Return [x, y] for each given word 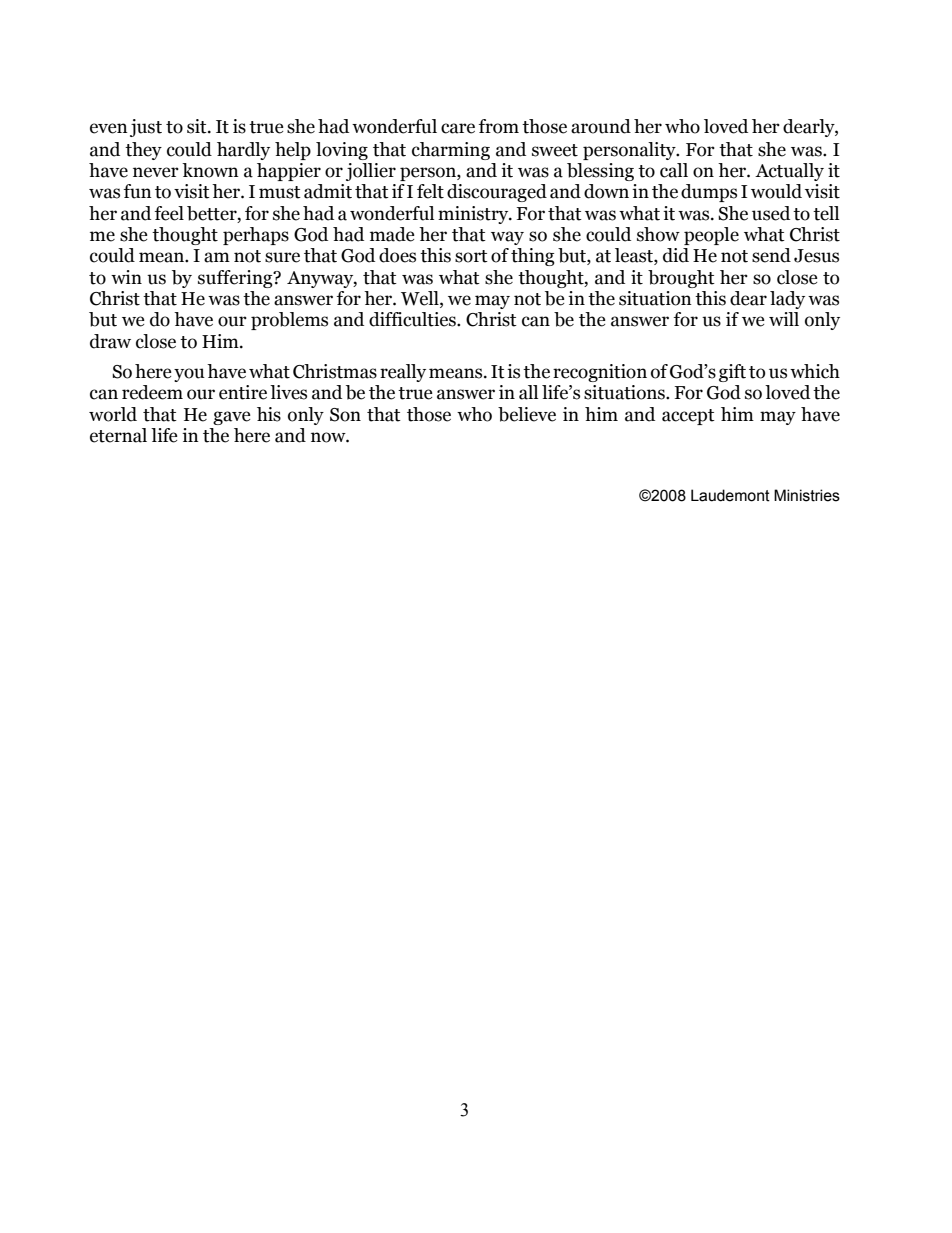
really [403, 373]
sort [471, 256]
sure [282, 257]
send [771, 255]
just [146, 128]
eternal [118, 435]
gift [732, 373]
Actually [789, 172]
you [189, 375]
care [458, 128]
